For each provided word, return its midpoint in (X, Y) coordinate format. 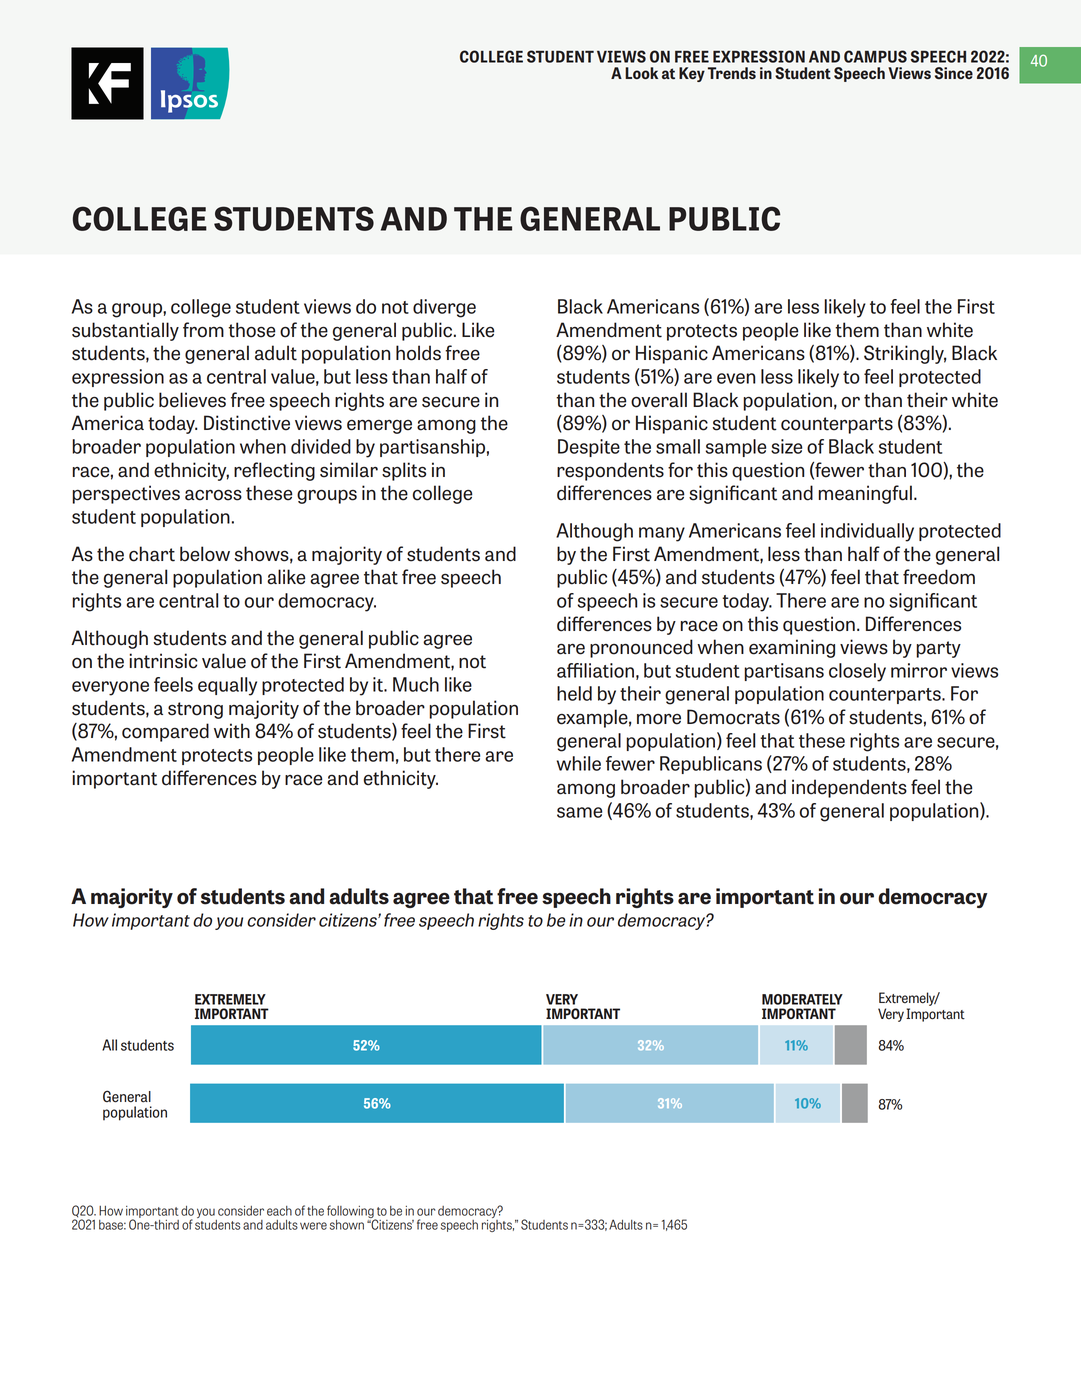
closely (857, 672)
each (279, 1211)
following (351, 1212)
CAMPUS (875, 56)
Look (641, 73)
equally (227, 686)
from (203, 330)
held (574, 693)
